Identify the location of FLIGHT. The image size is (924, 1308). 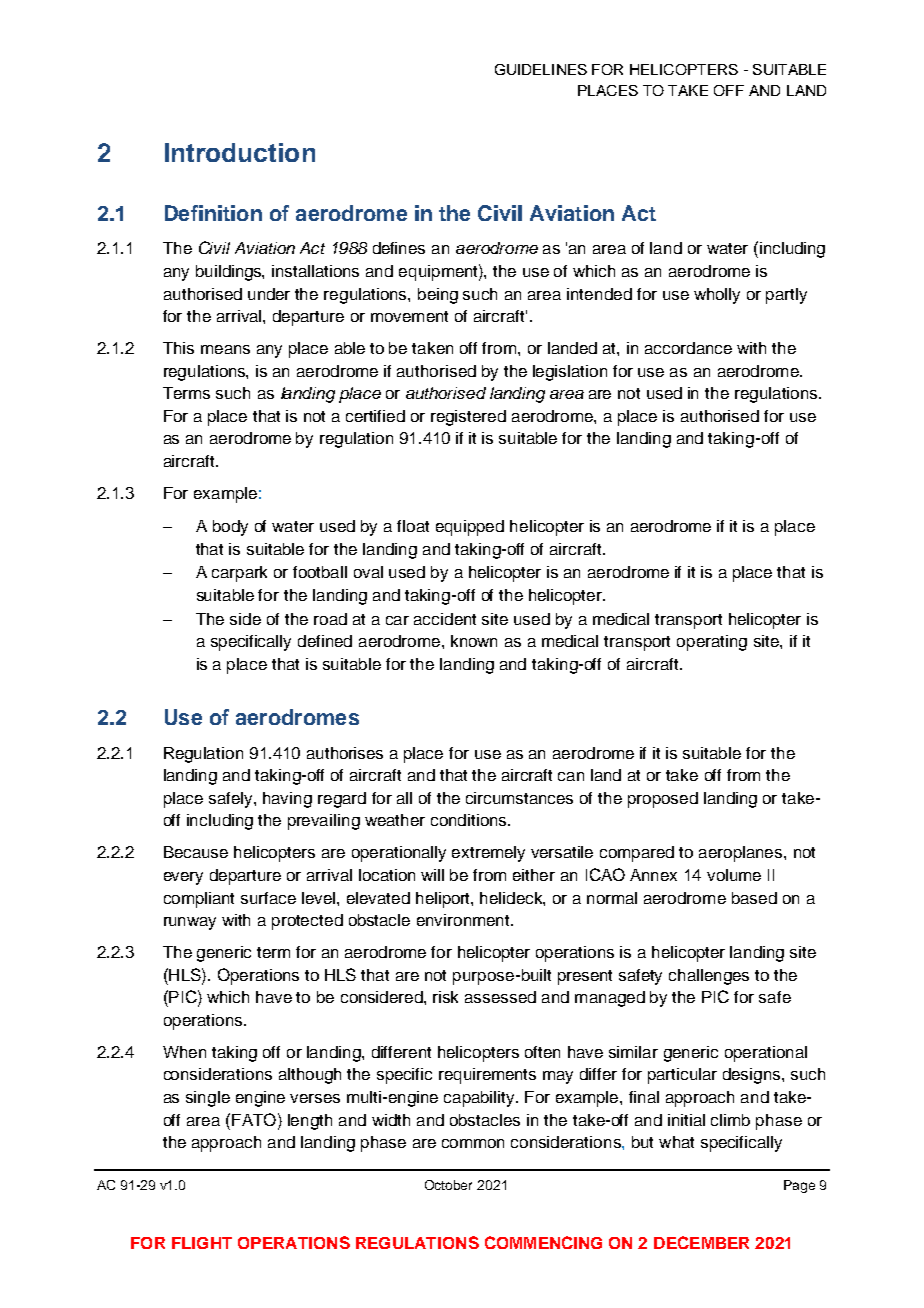
(202, 1243).
